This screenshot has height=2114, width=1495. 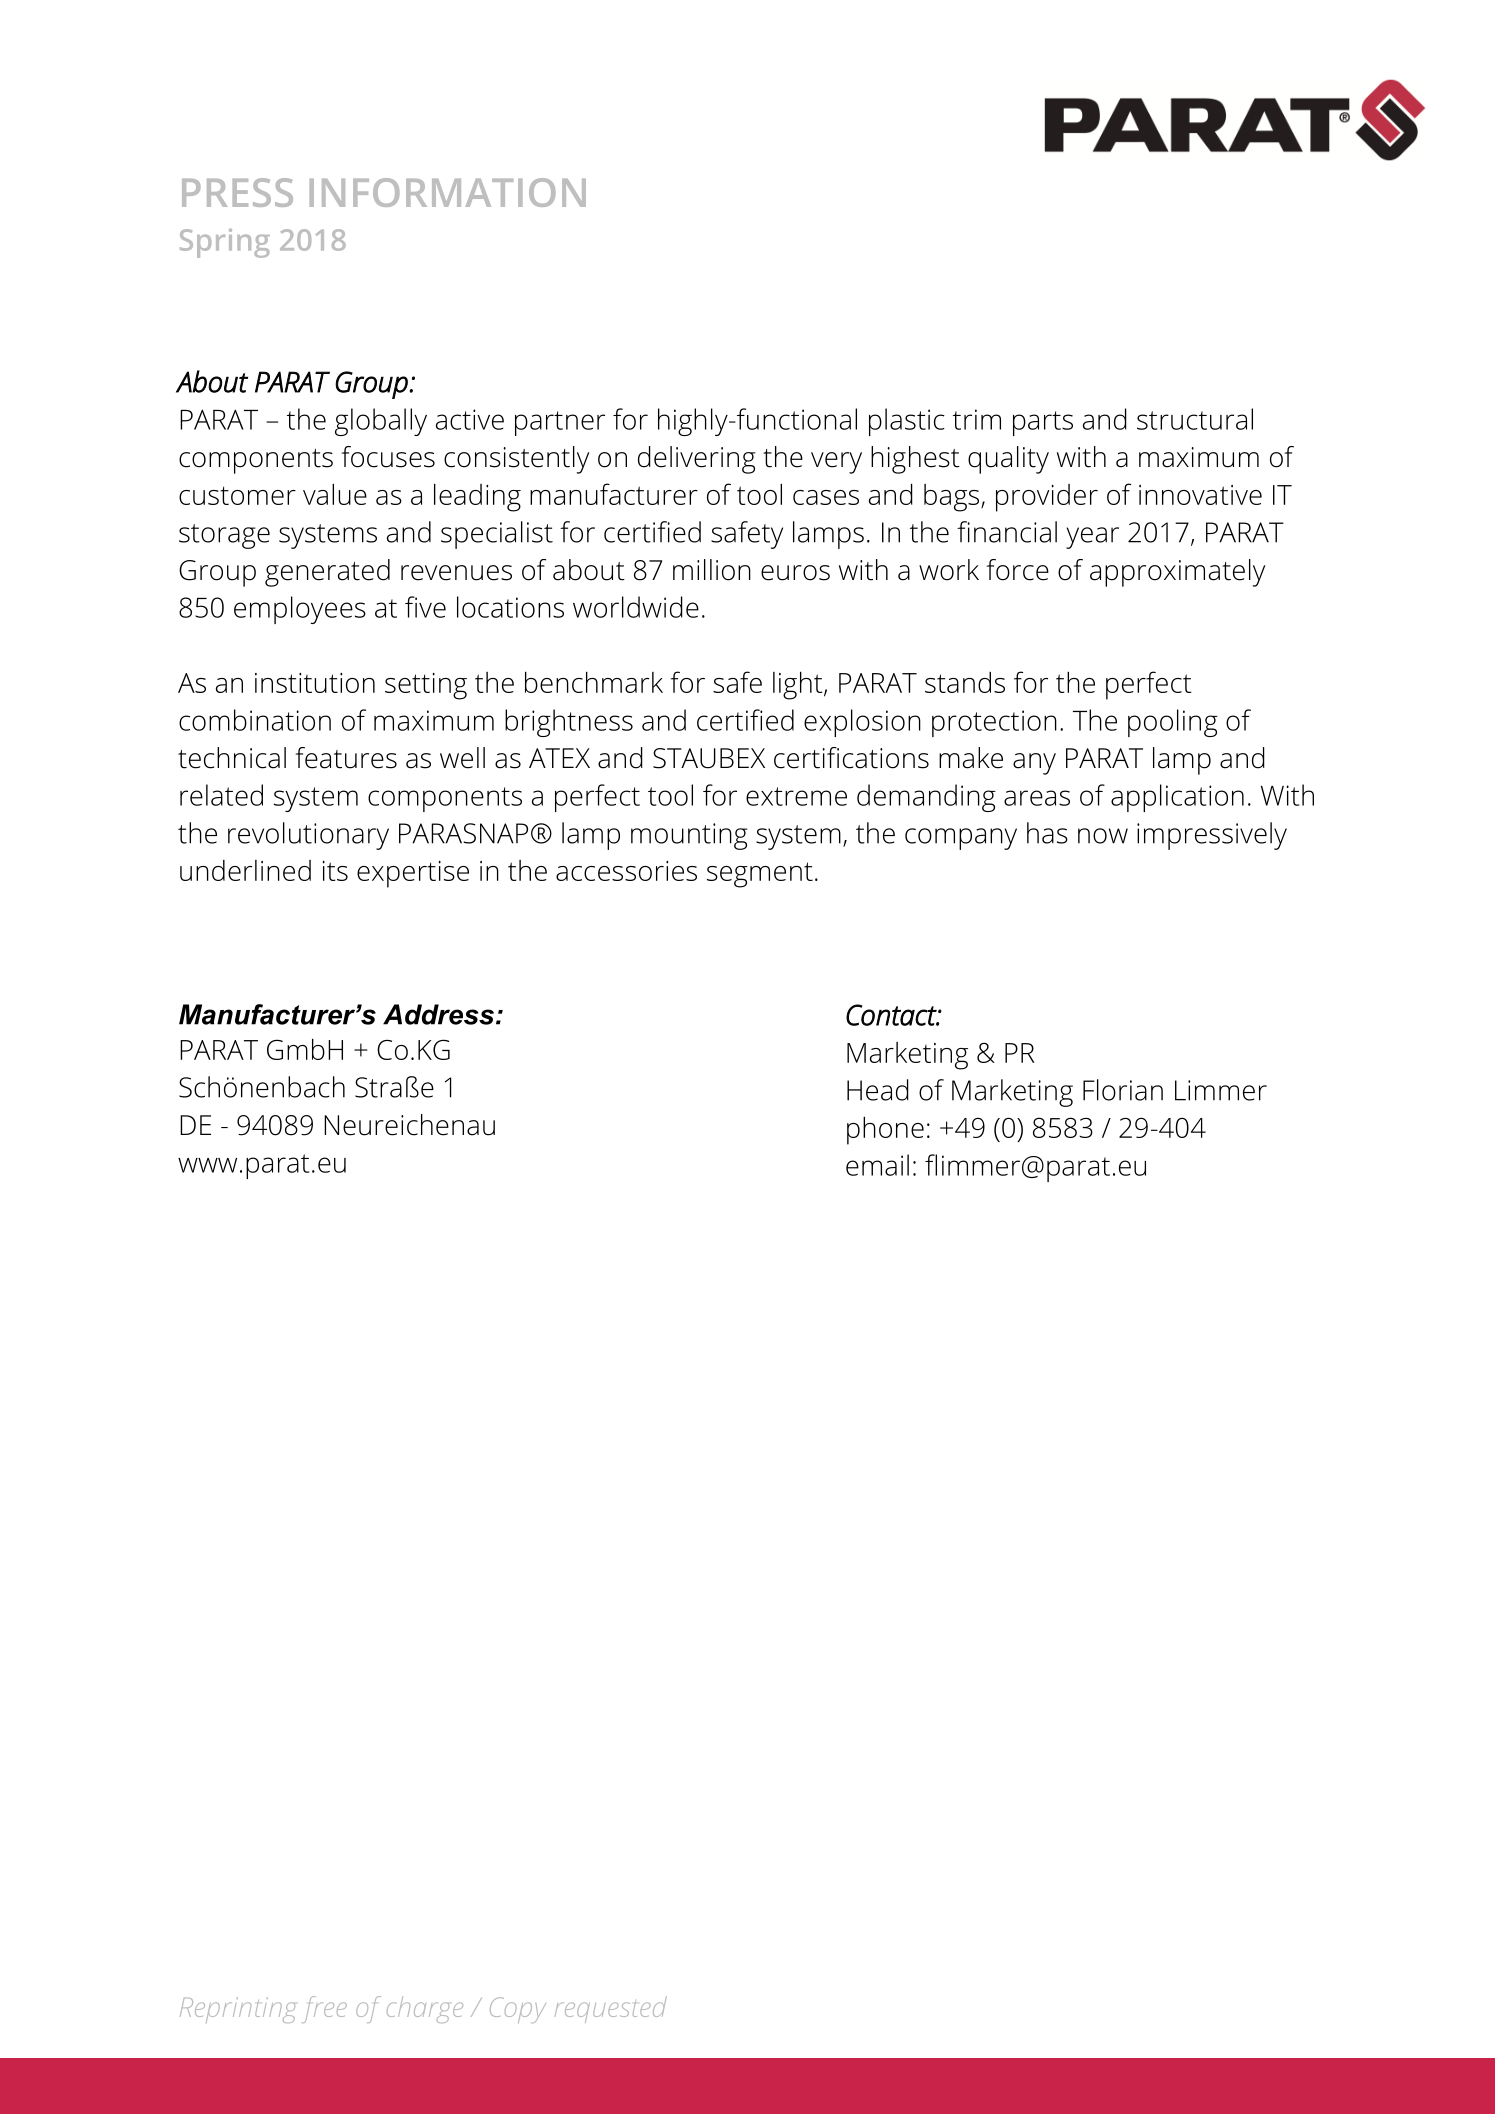 I want to click on protection, so click(x=994, y=723).
